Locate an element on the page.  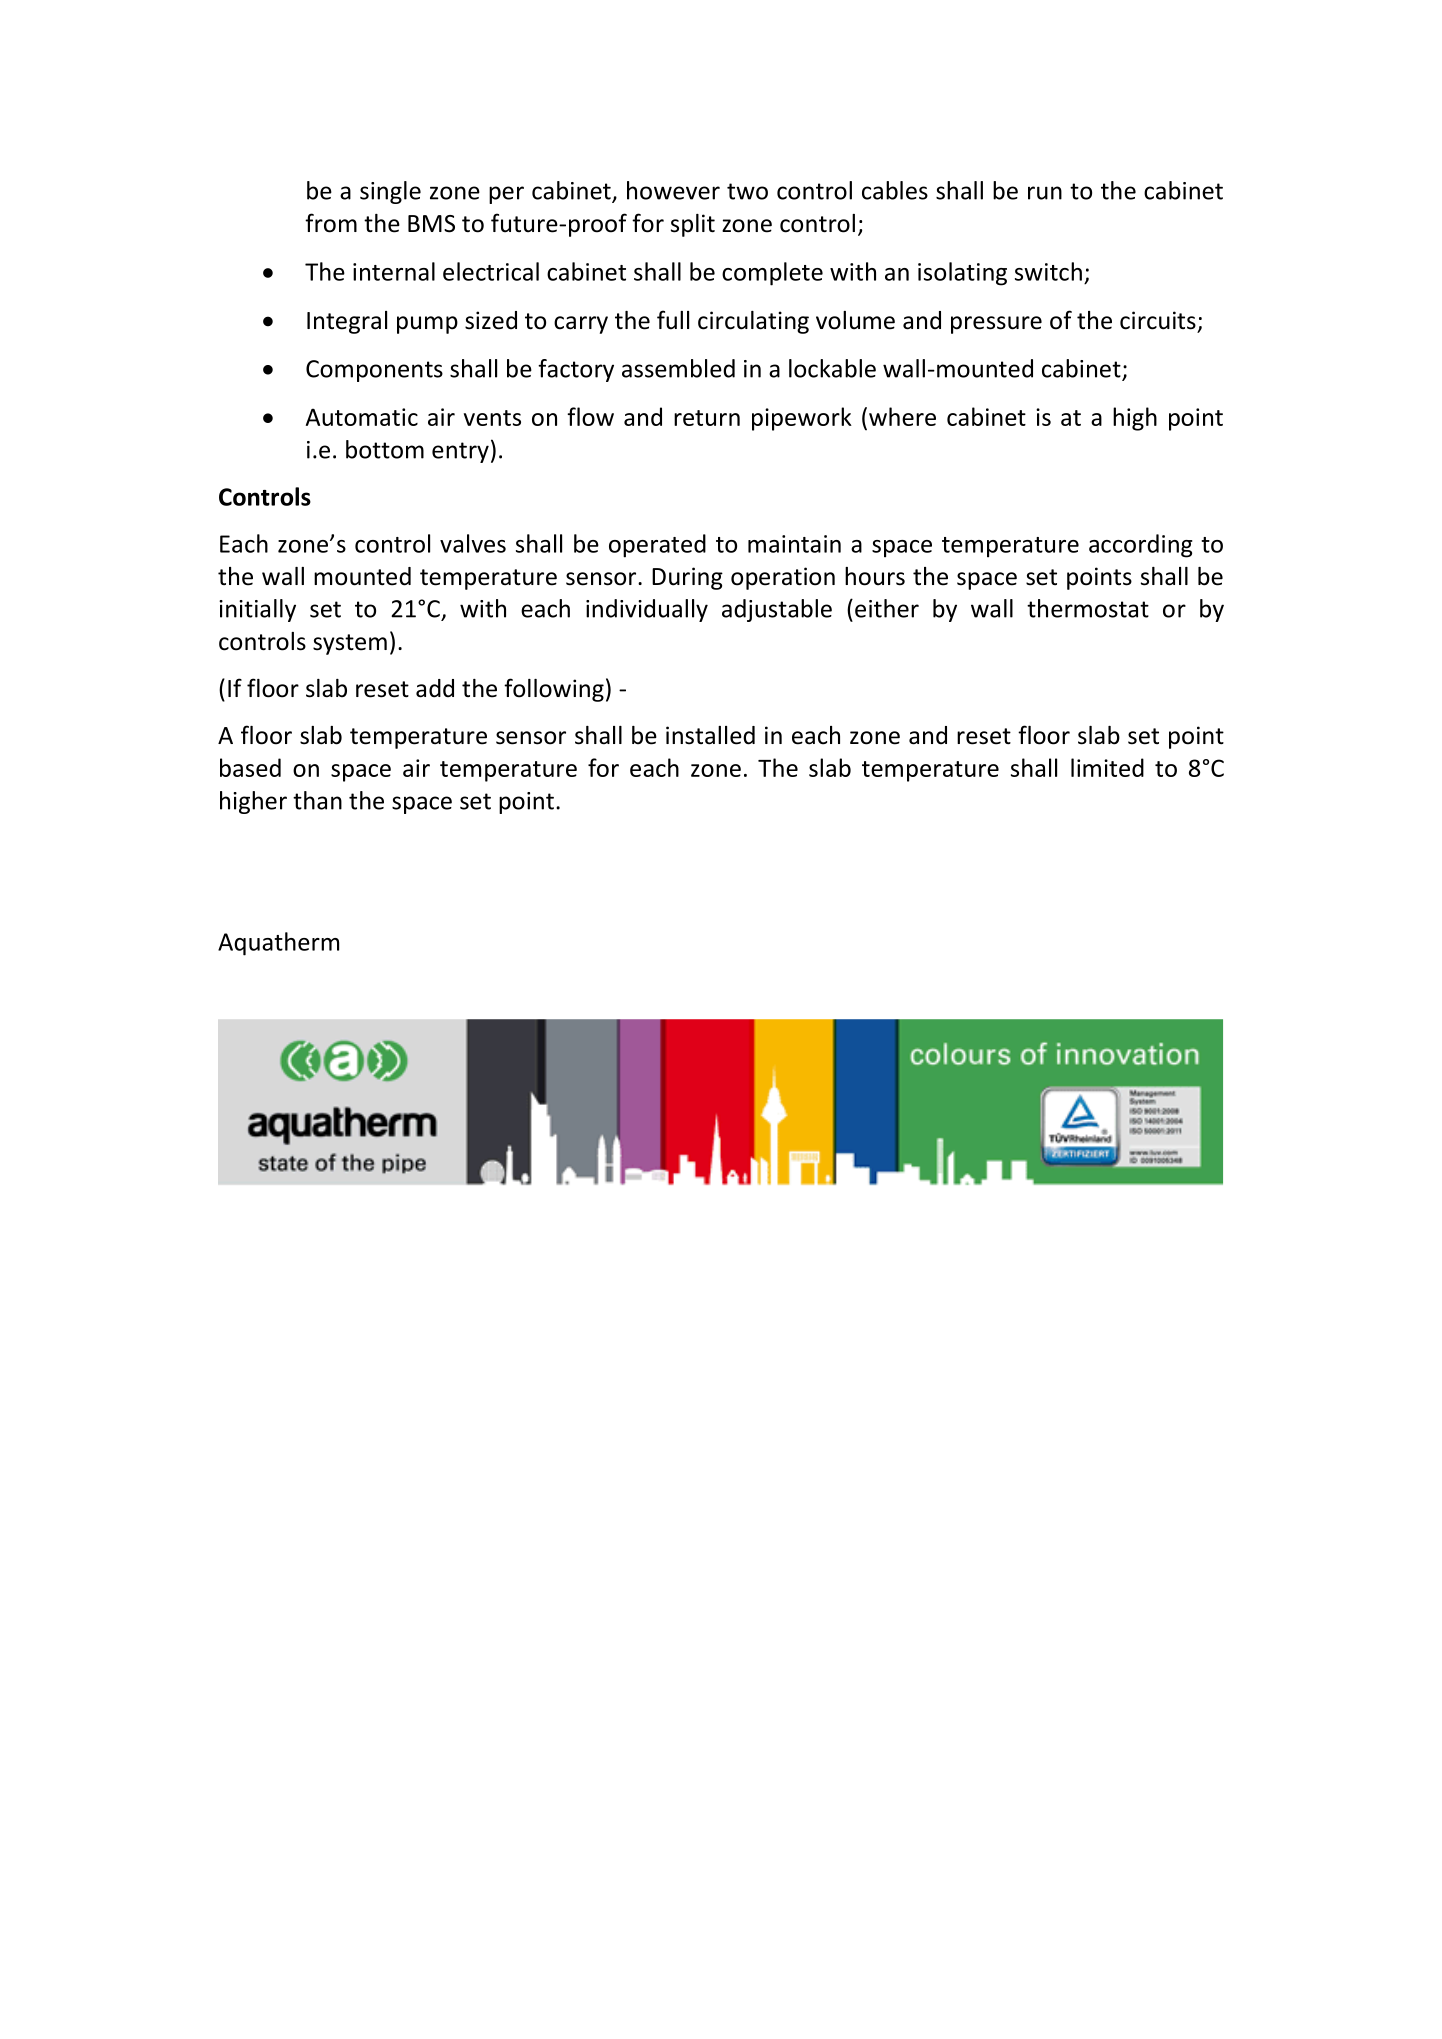
assembled is located at coordinates (678, 368).
